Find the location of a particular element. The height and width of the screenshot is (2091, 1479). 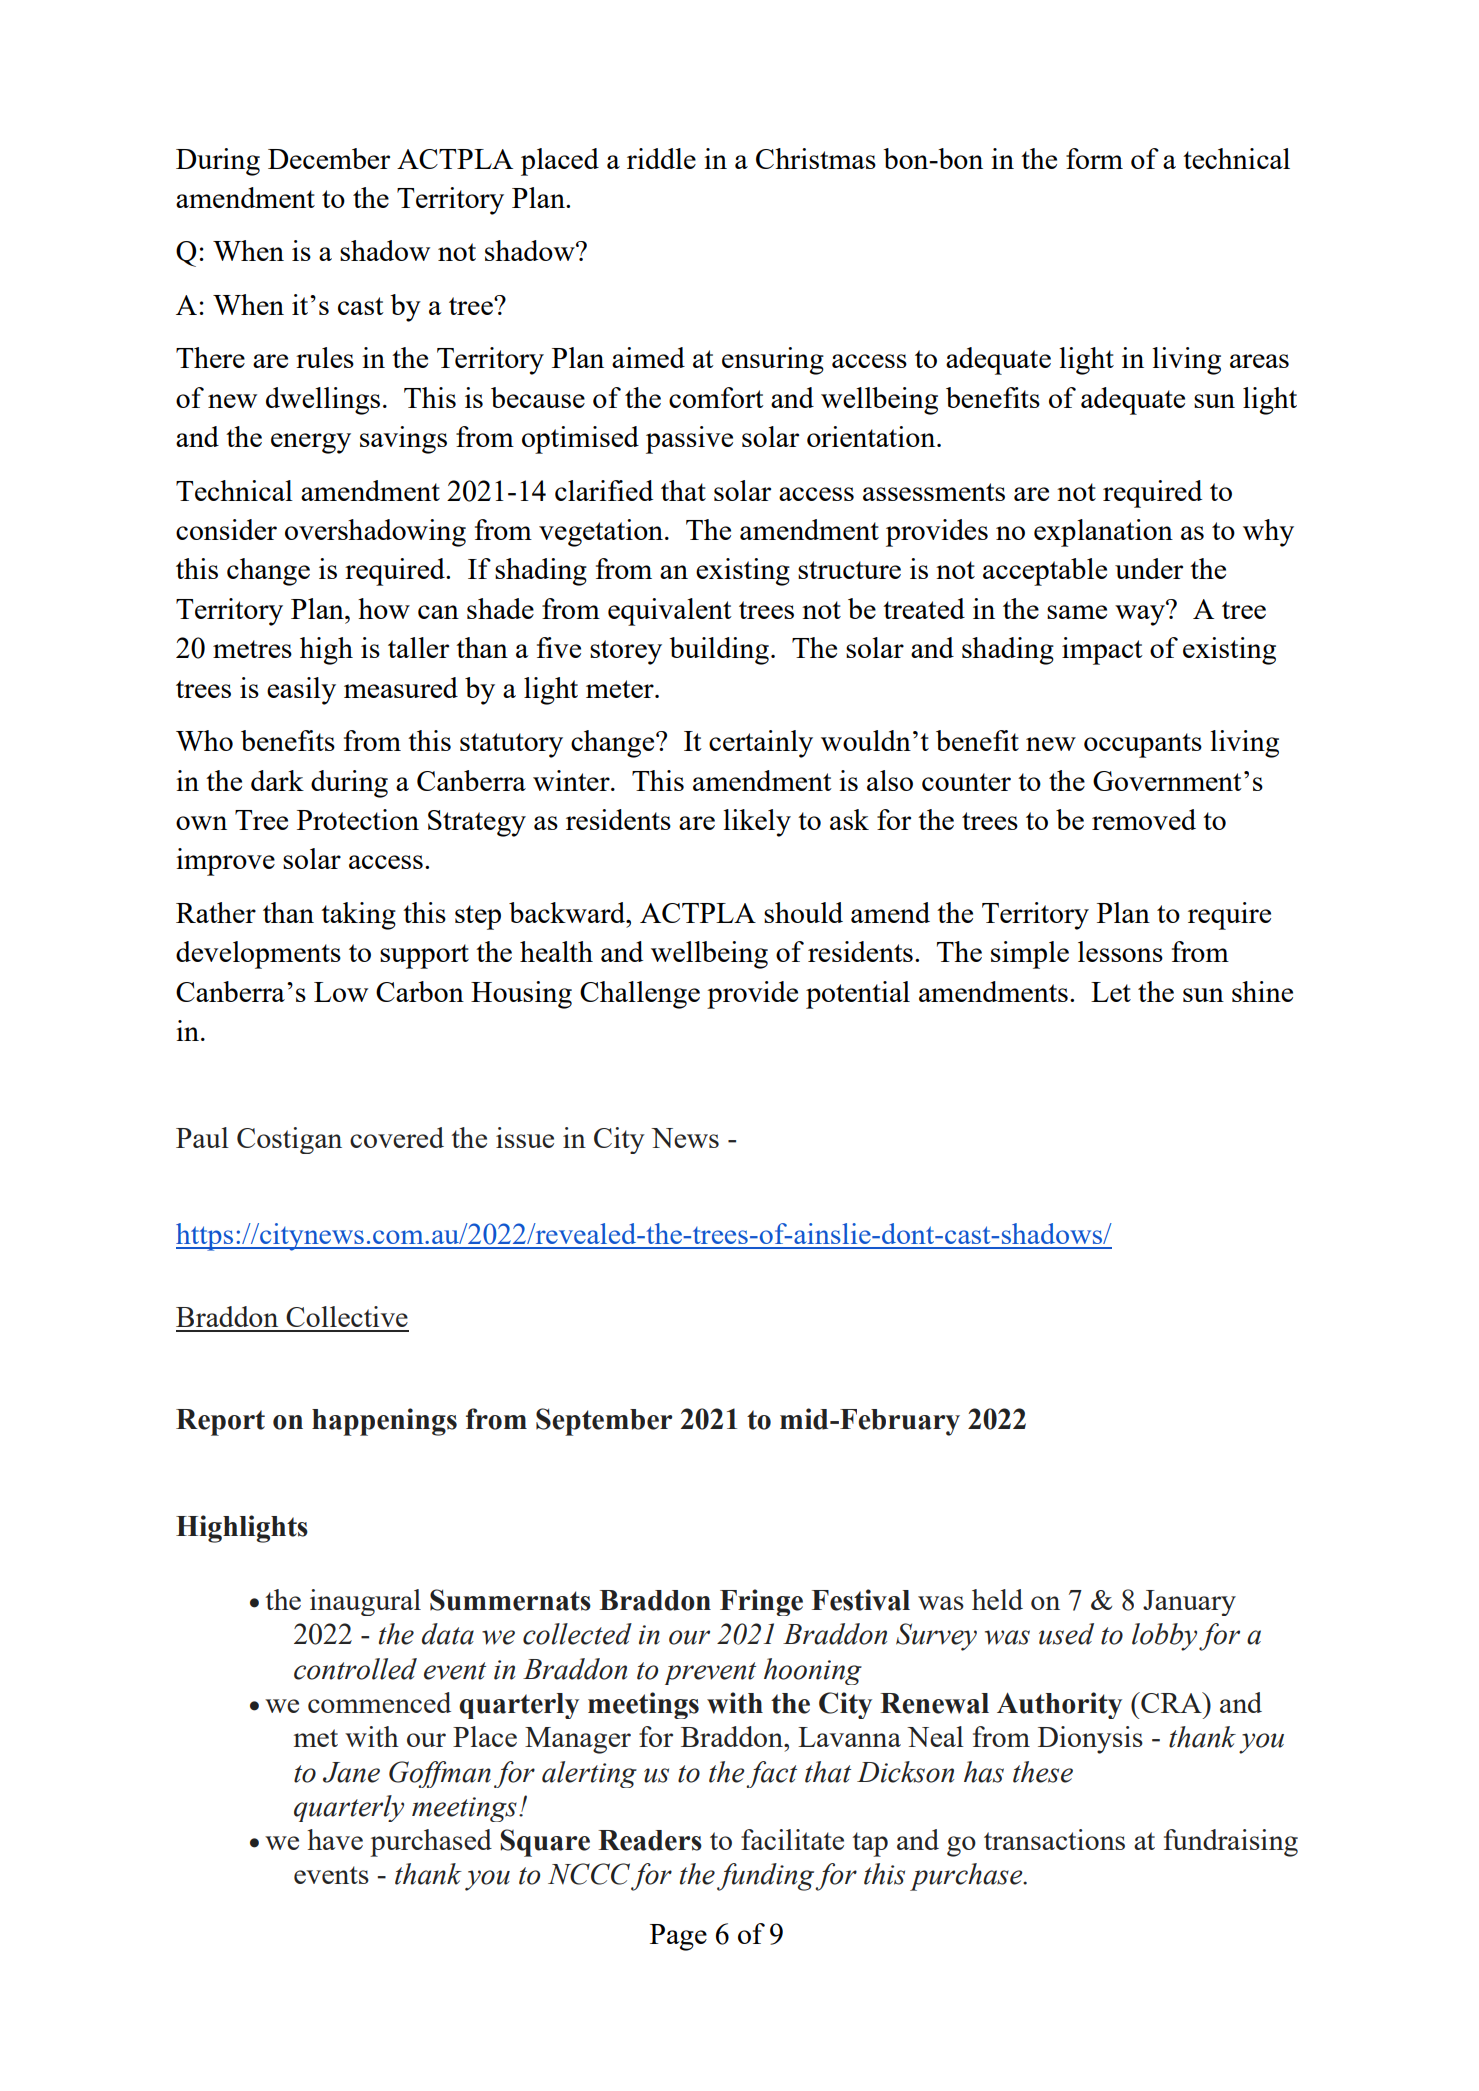

happenings is located at coordinates (384, 1422).
